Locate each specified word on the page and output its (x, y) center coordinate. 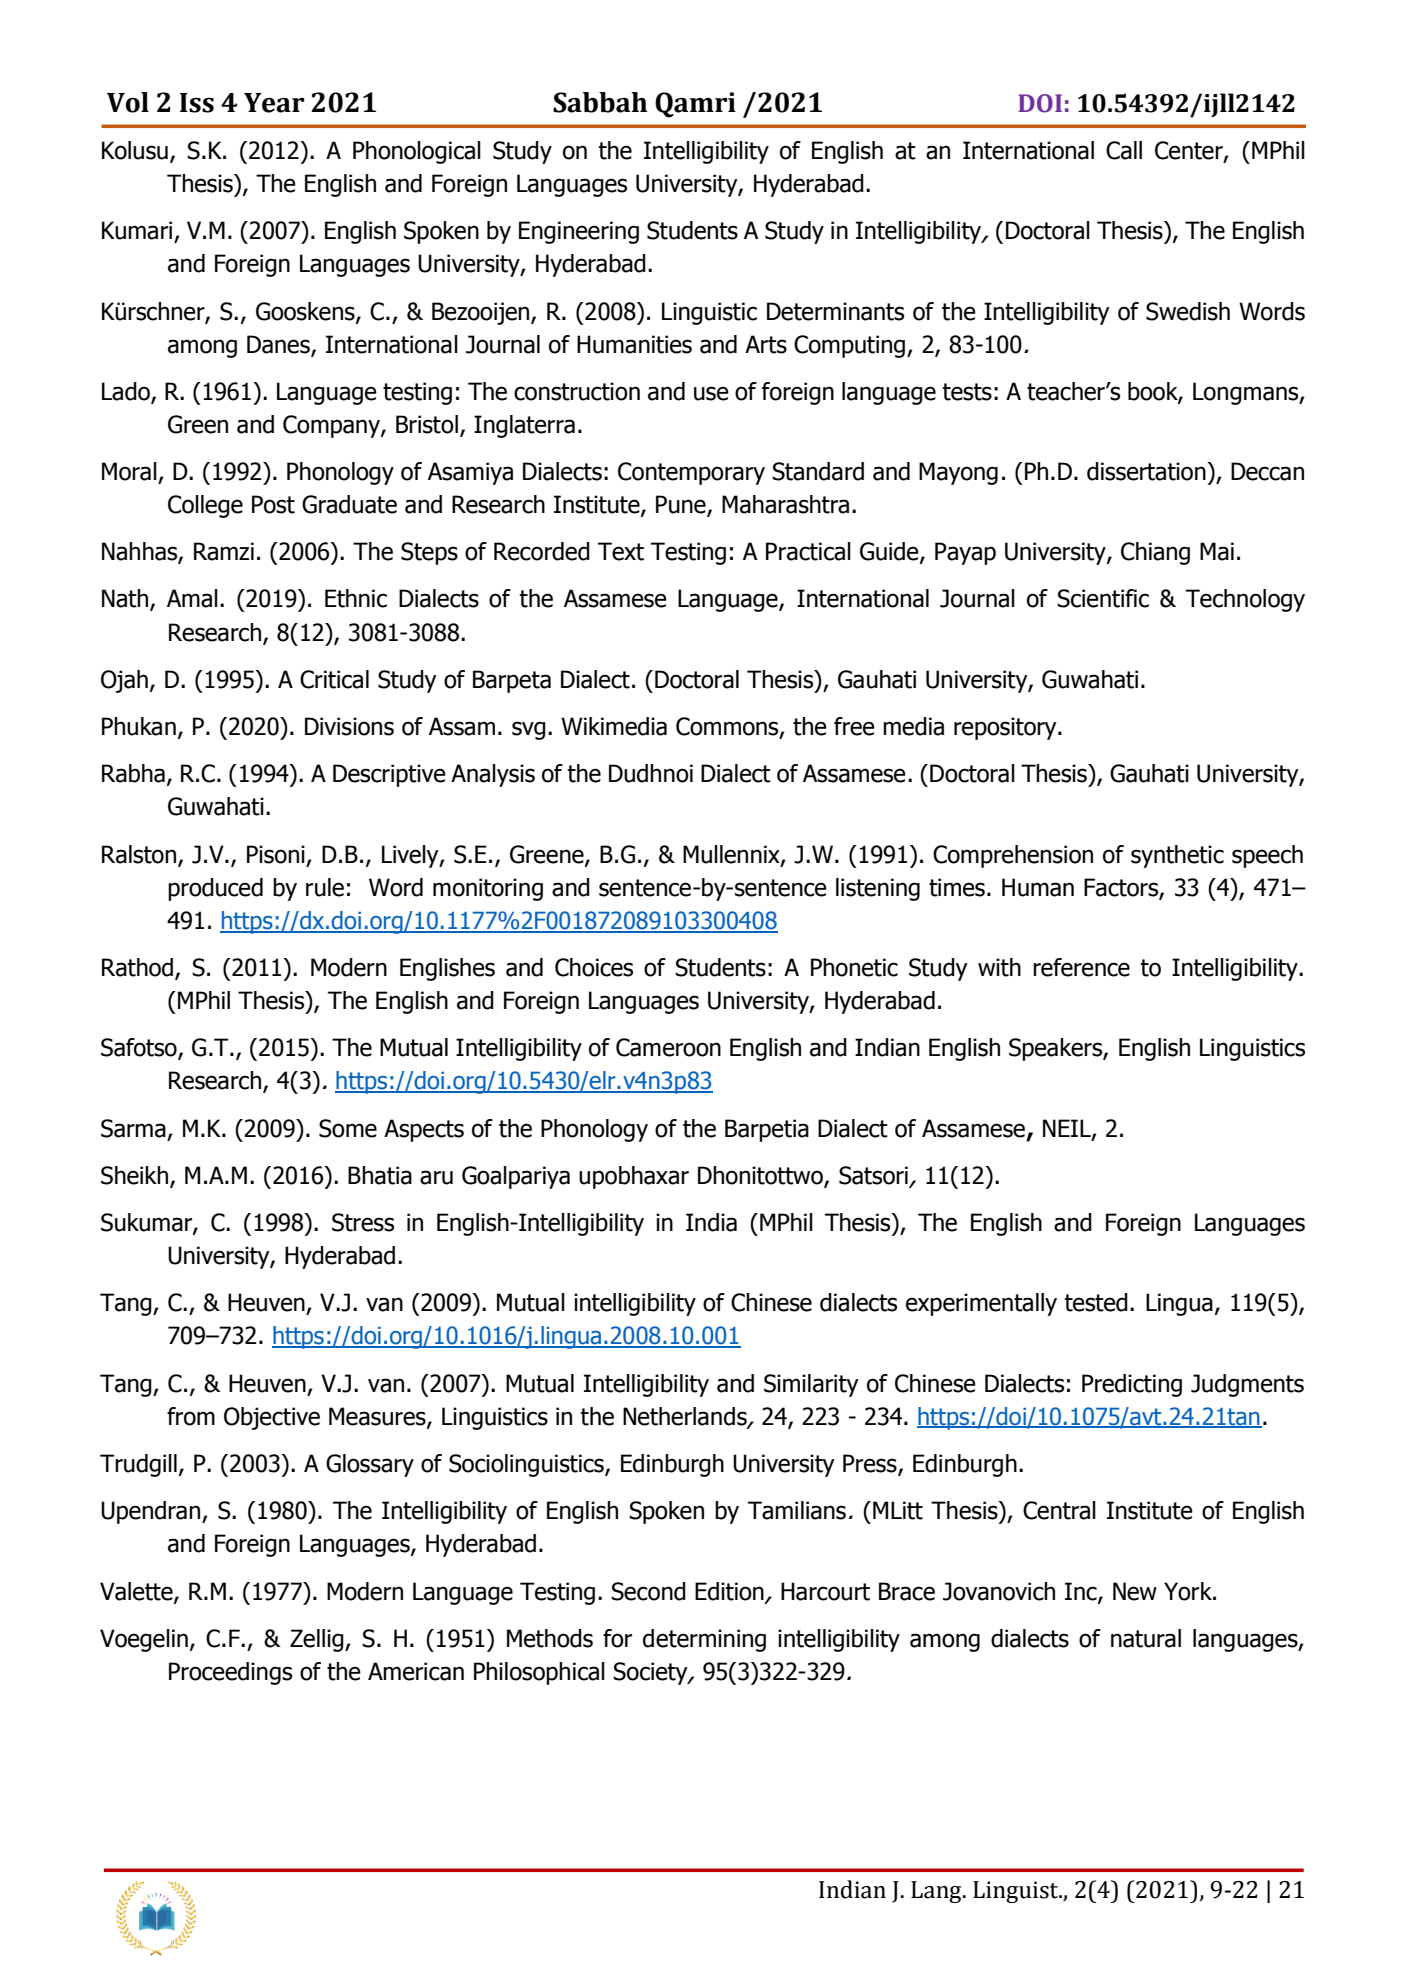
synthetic (1177, 856)
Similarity (811, 1385)
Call (1124, 150)
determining (704, 1640)
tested (1096, 1302)
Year (274, 103)
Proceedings (230, 1673)
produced (215, 889)
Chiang (1155, 553)
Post (273, 504)
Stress (363, 1222)
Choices (594, 967)
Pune (682, 505)
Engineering (579, 232)
